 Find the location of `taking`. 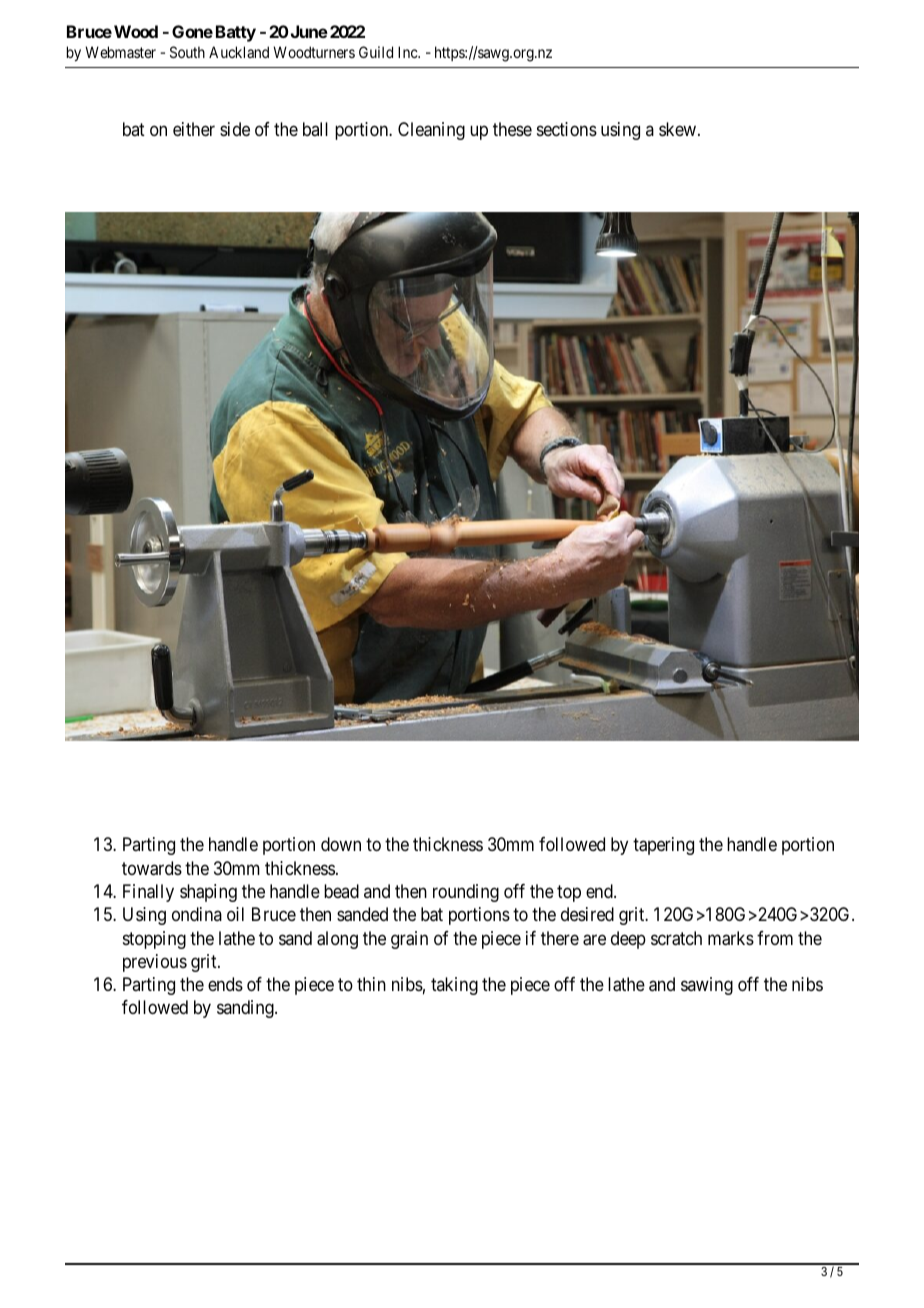

taking is located at coordinates (454, 986).
